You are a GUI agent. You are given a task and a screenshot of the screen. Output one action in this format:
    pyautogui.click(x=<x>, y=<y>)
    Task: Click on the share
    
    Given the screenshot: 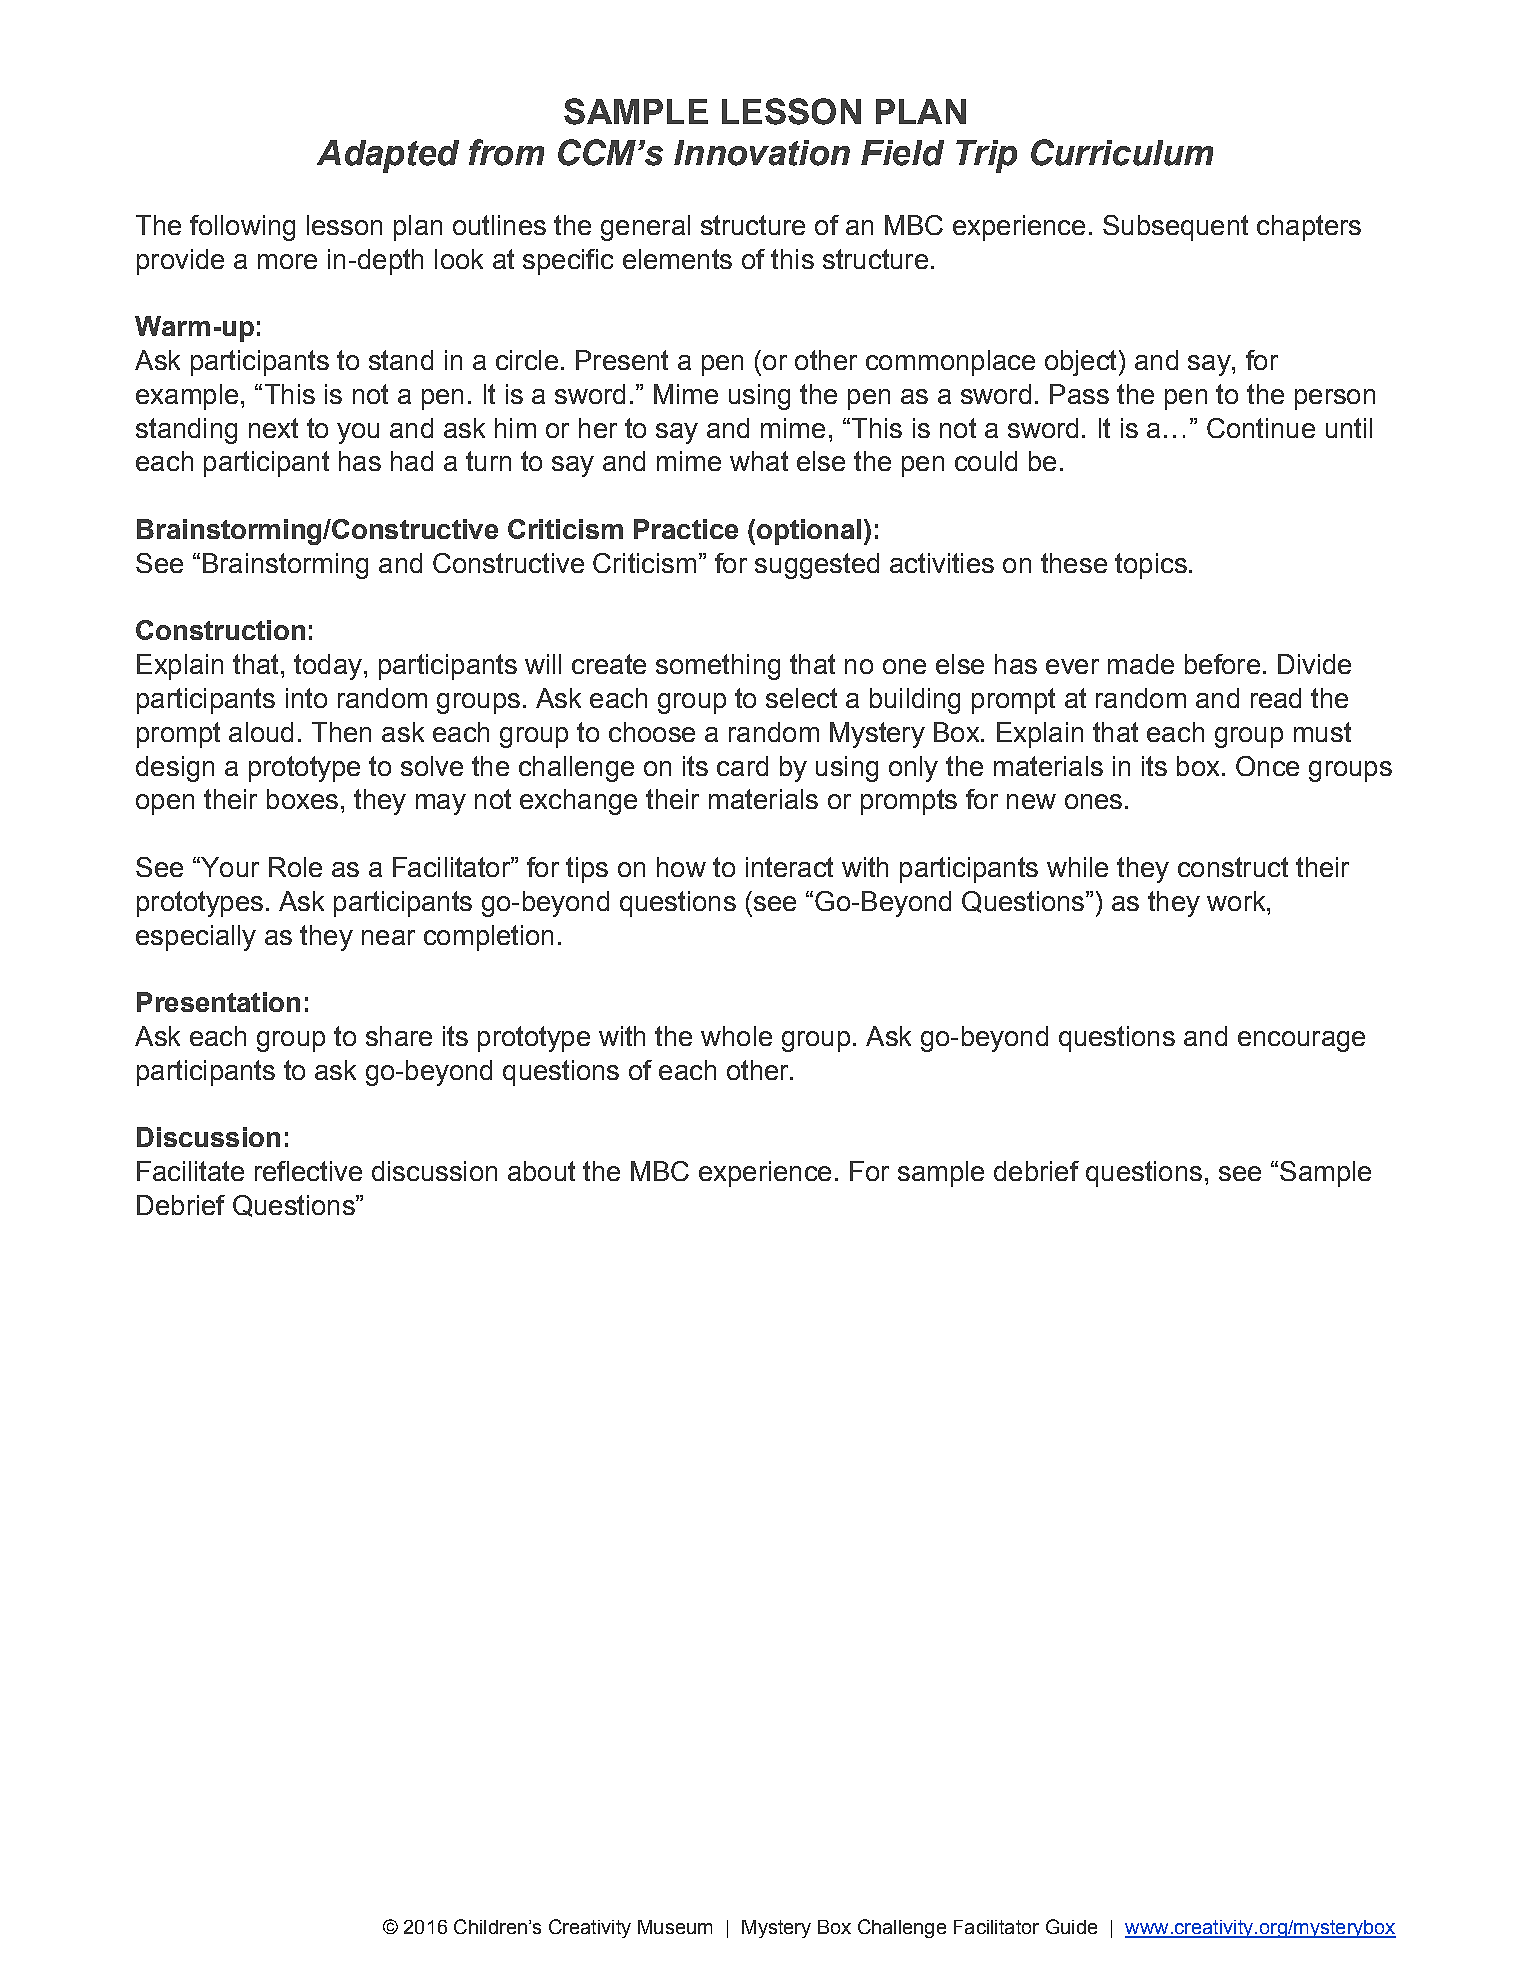 What is the action you would take?
    pyautogui.click(x=399, y=1036)
